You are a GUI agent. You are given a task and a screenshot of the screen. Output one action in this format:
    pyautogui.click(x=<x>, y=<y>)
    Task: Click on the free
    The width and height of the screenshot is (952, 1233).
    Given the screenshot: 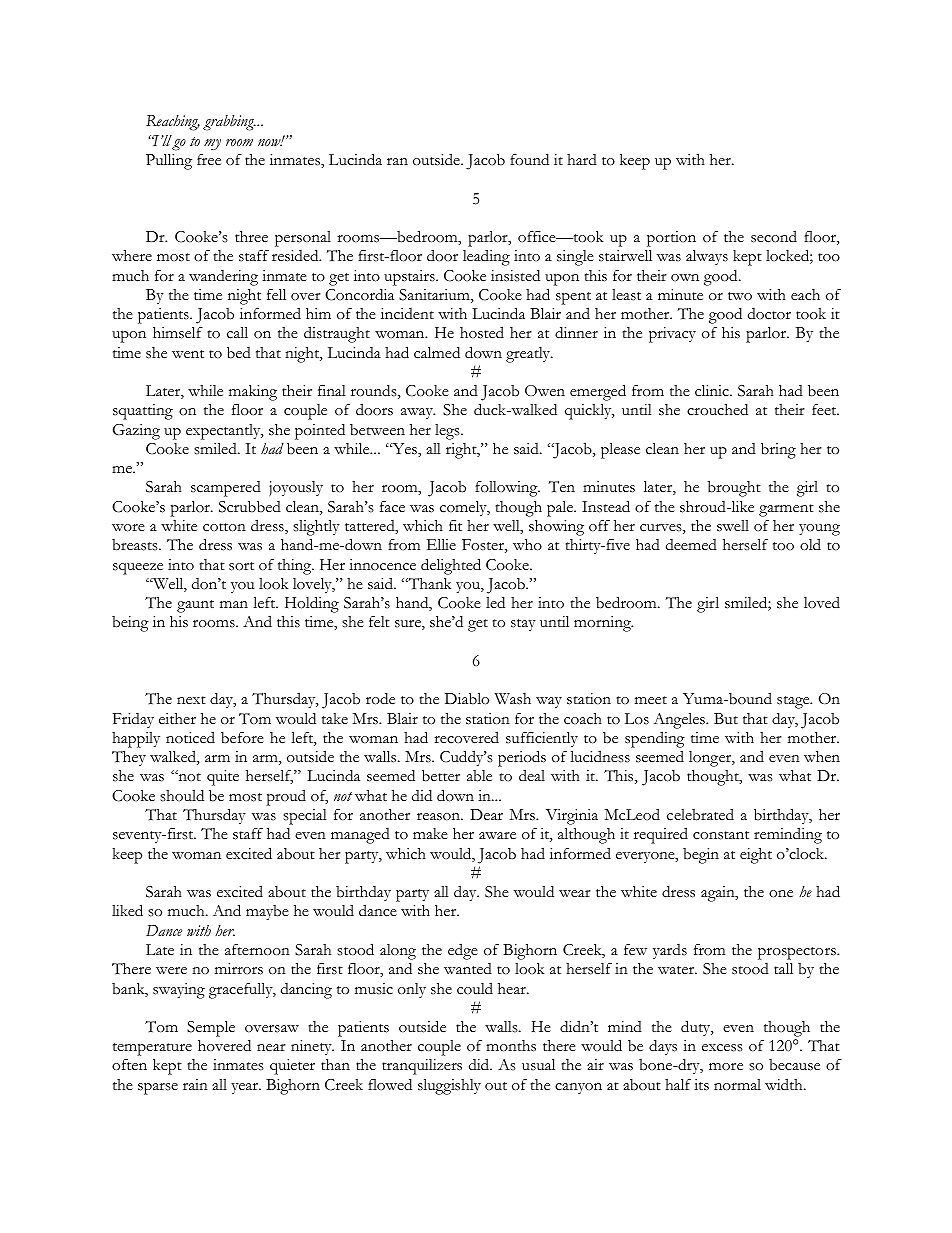 What is the action you would take?
    pyautogui.click(x=209, y=160)
